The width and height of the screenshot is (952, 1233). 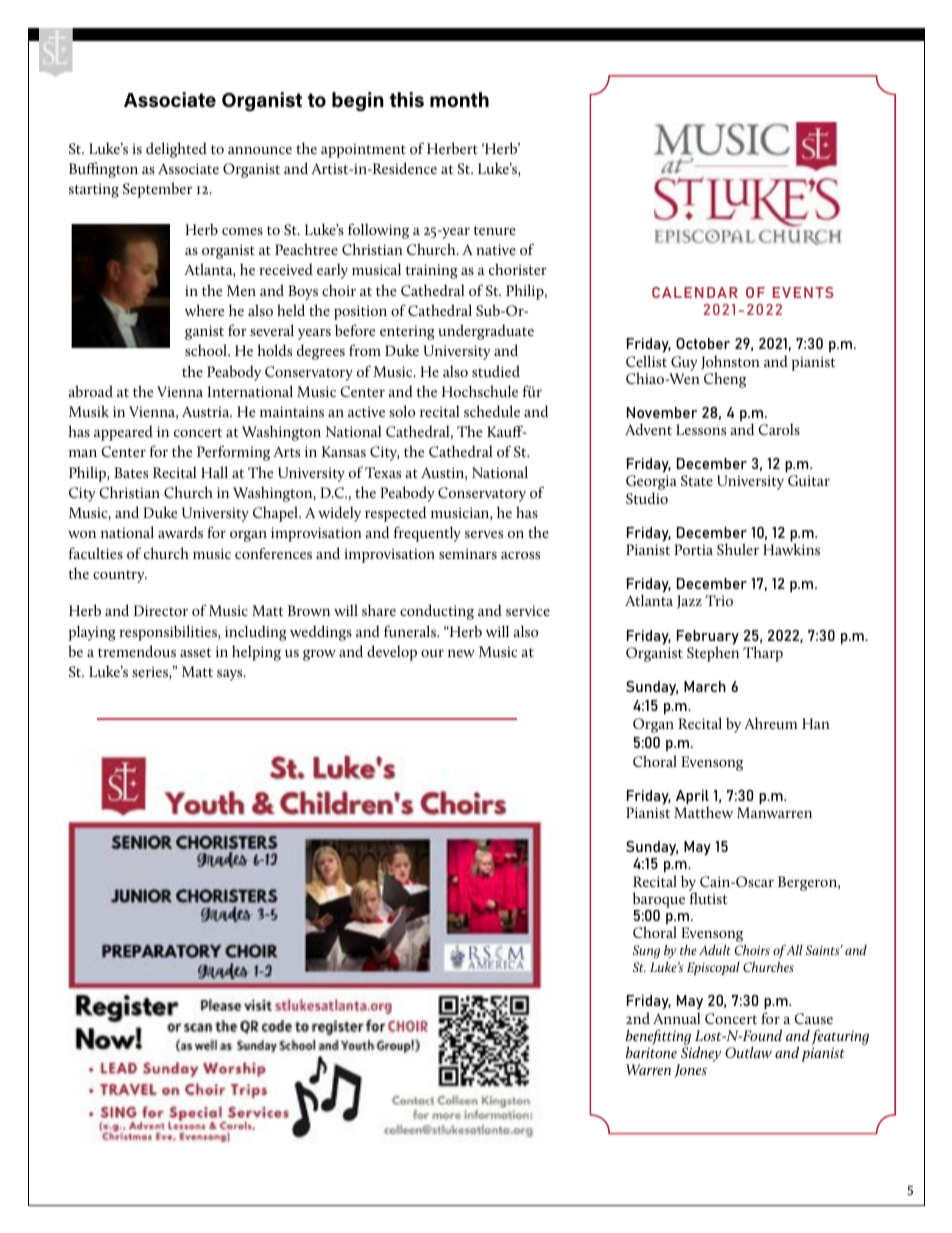 What do you see at coordinates (437, 612) in the screenshot?
I see `conducting` at bounding box center [437, 612].
